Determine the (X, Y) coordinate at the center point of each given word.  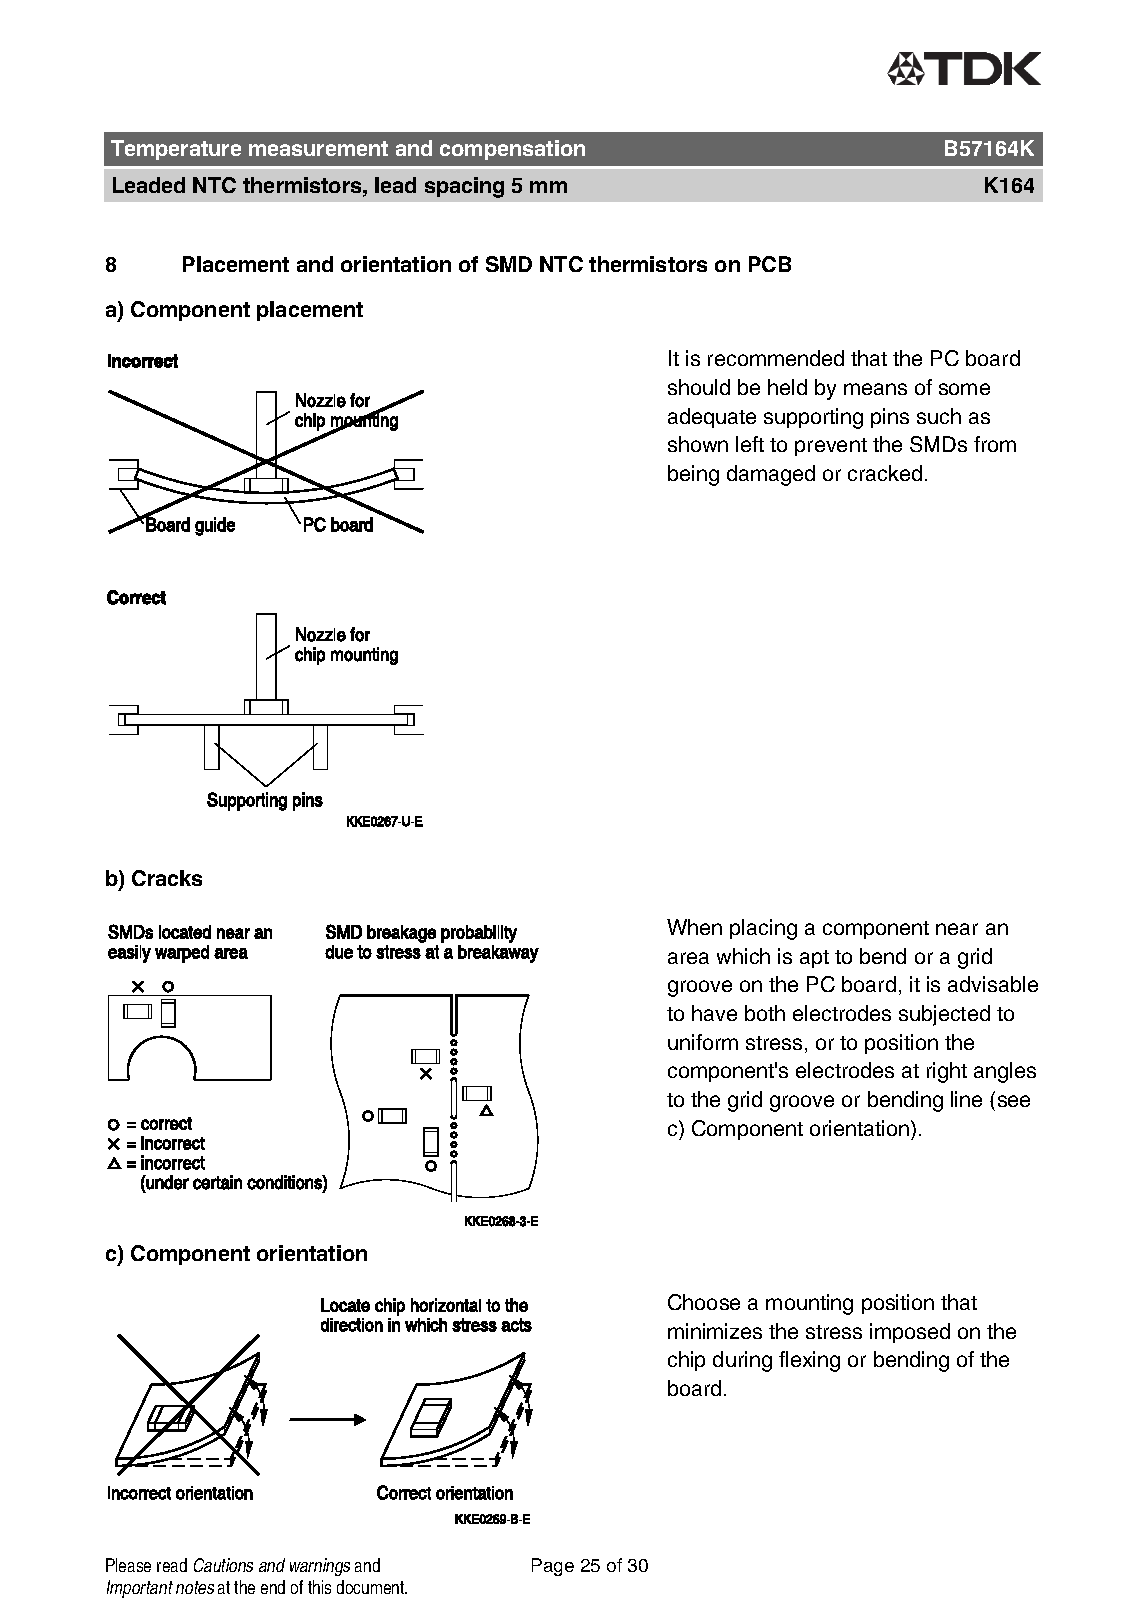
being (693, 475)
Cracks (167, 878)
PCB (770, 264)
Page (553, 1567)
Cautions (223, 1565)
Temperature (176, 150)
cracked (885, 473)
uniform (703, 1042)
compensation (512, 150)
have (714, 1013)
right (947, 1072)
